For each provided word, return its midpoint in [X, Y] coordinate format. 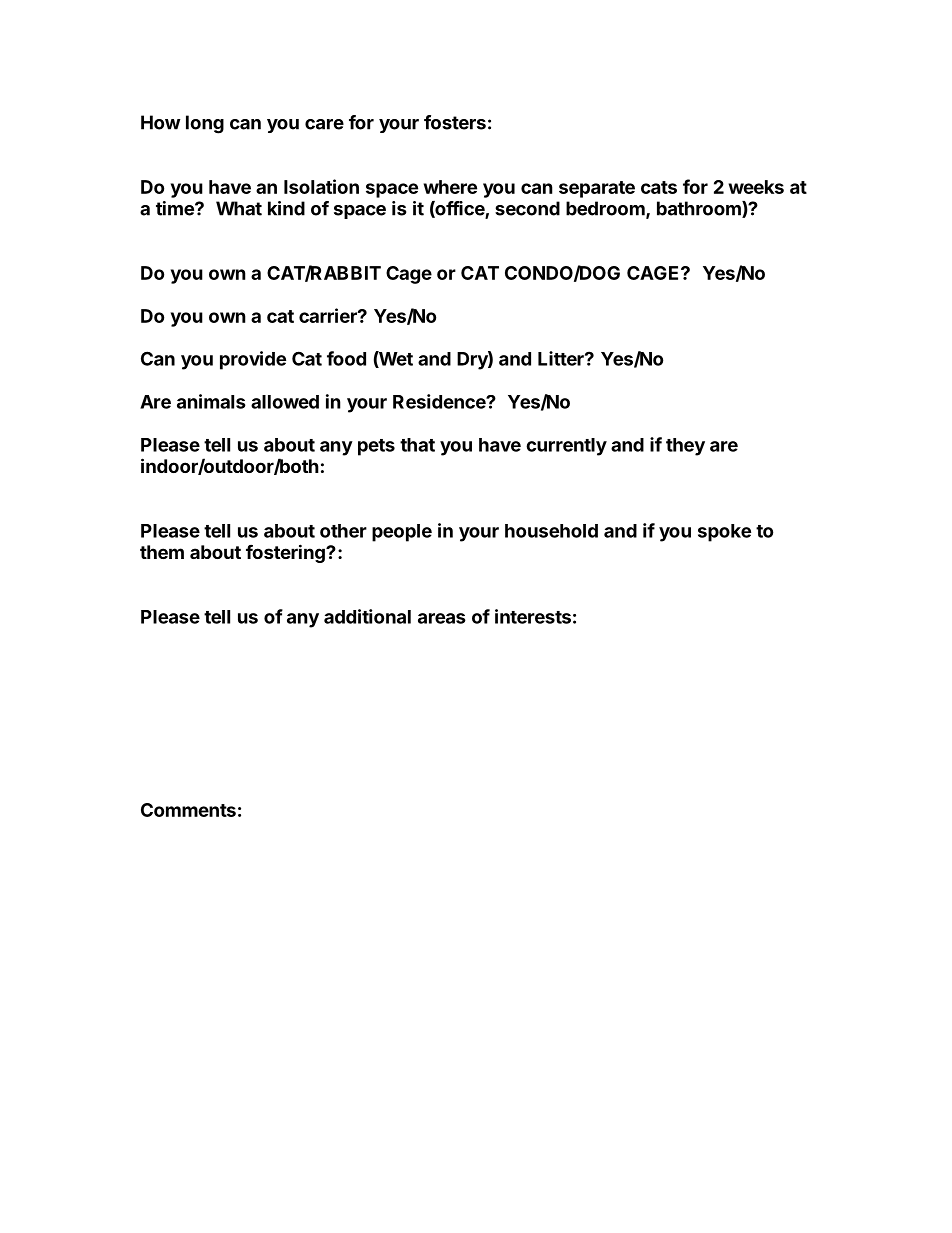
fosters [455, 122]
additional [367, 616]
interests [533, 616]
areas [442, 618]
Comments [188, 810]
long [205, 124]
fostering [286, 553]
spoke [724, 533]
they [685, 447]
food [346, 358]
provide [253, 360]
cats [659, 187]
